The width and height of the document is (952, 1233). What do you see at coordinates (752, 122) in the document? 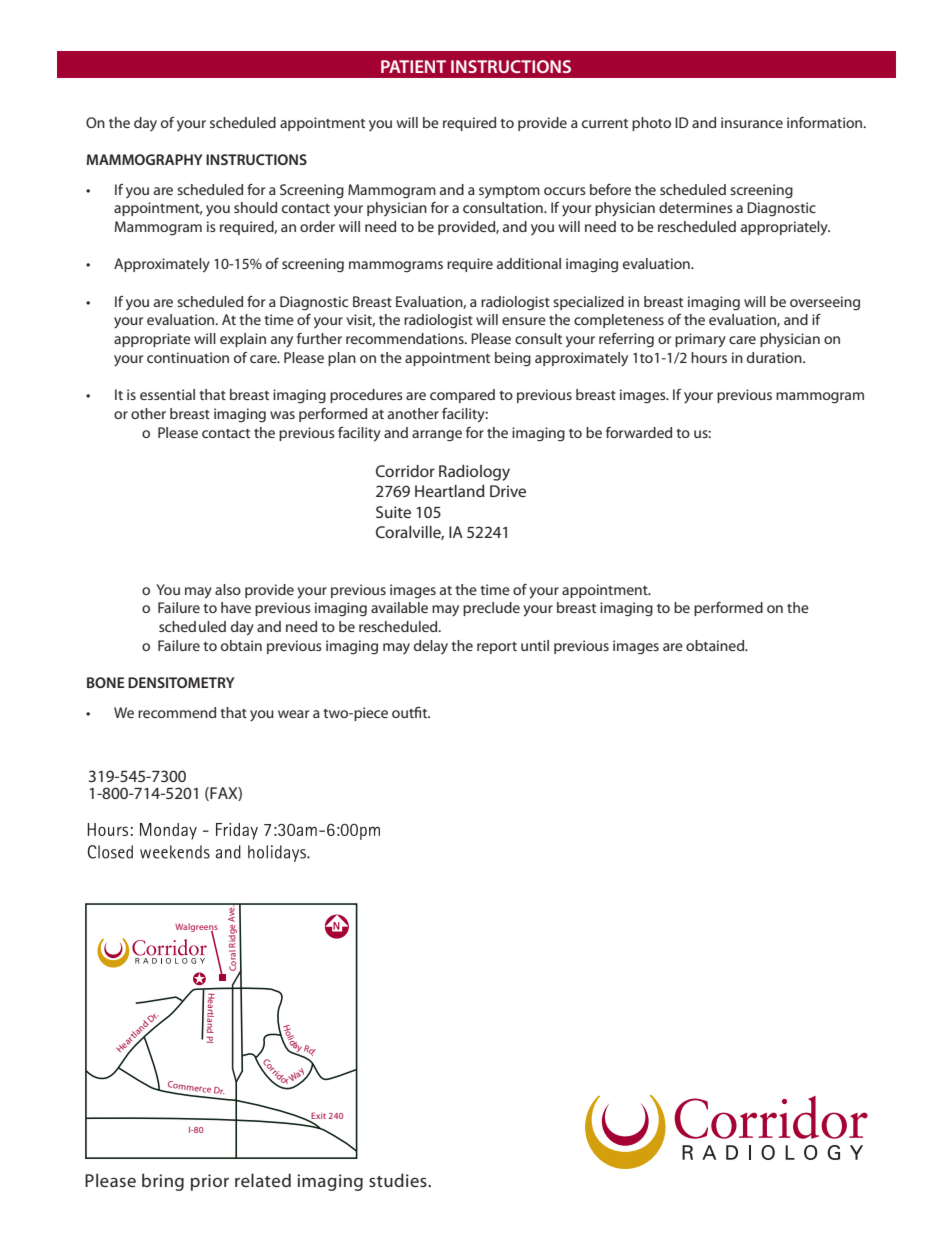
I see `insurance` at bounding box center [752, 122].
